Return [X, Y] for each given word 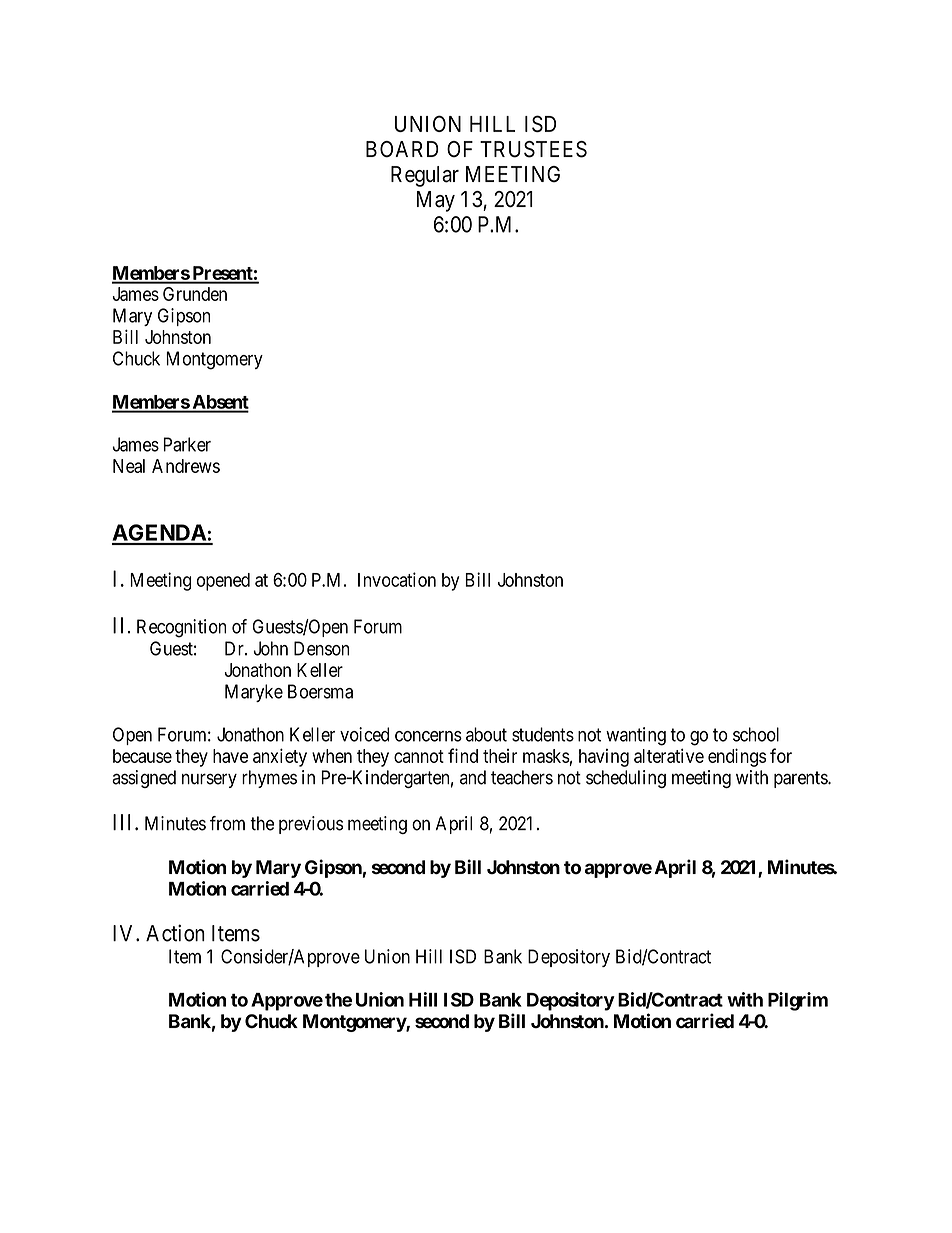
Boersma [320, 691]
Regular [425, 176]
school [756, 734]
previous [311, 825]
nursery [209, 780]
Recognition [181, 628]
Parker [187, 444]
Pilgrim [798, 1001]
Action [175, 933]
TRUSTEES [533, 149]
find [463, 755]
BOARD [402, 149]
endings [737, 757]
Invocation [397, 579]
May [436, 201]
